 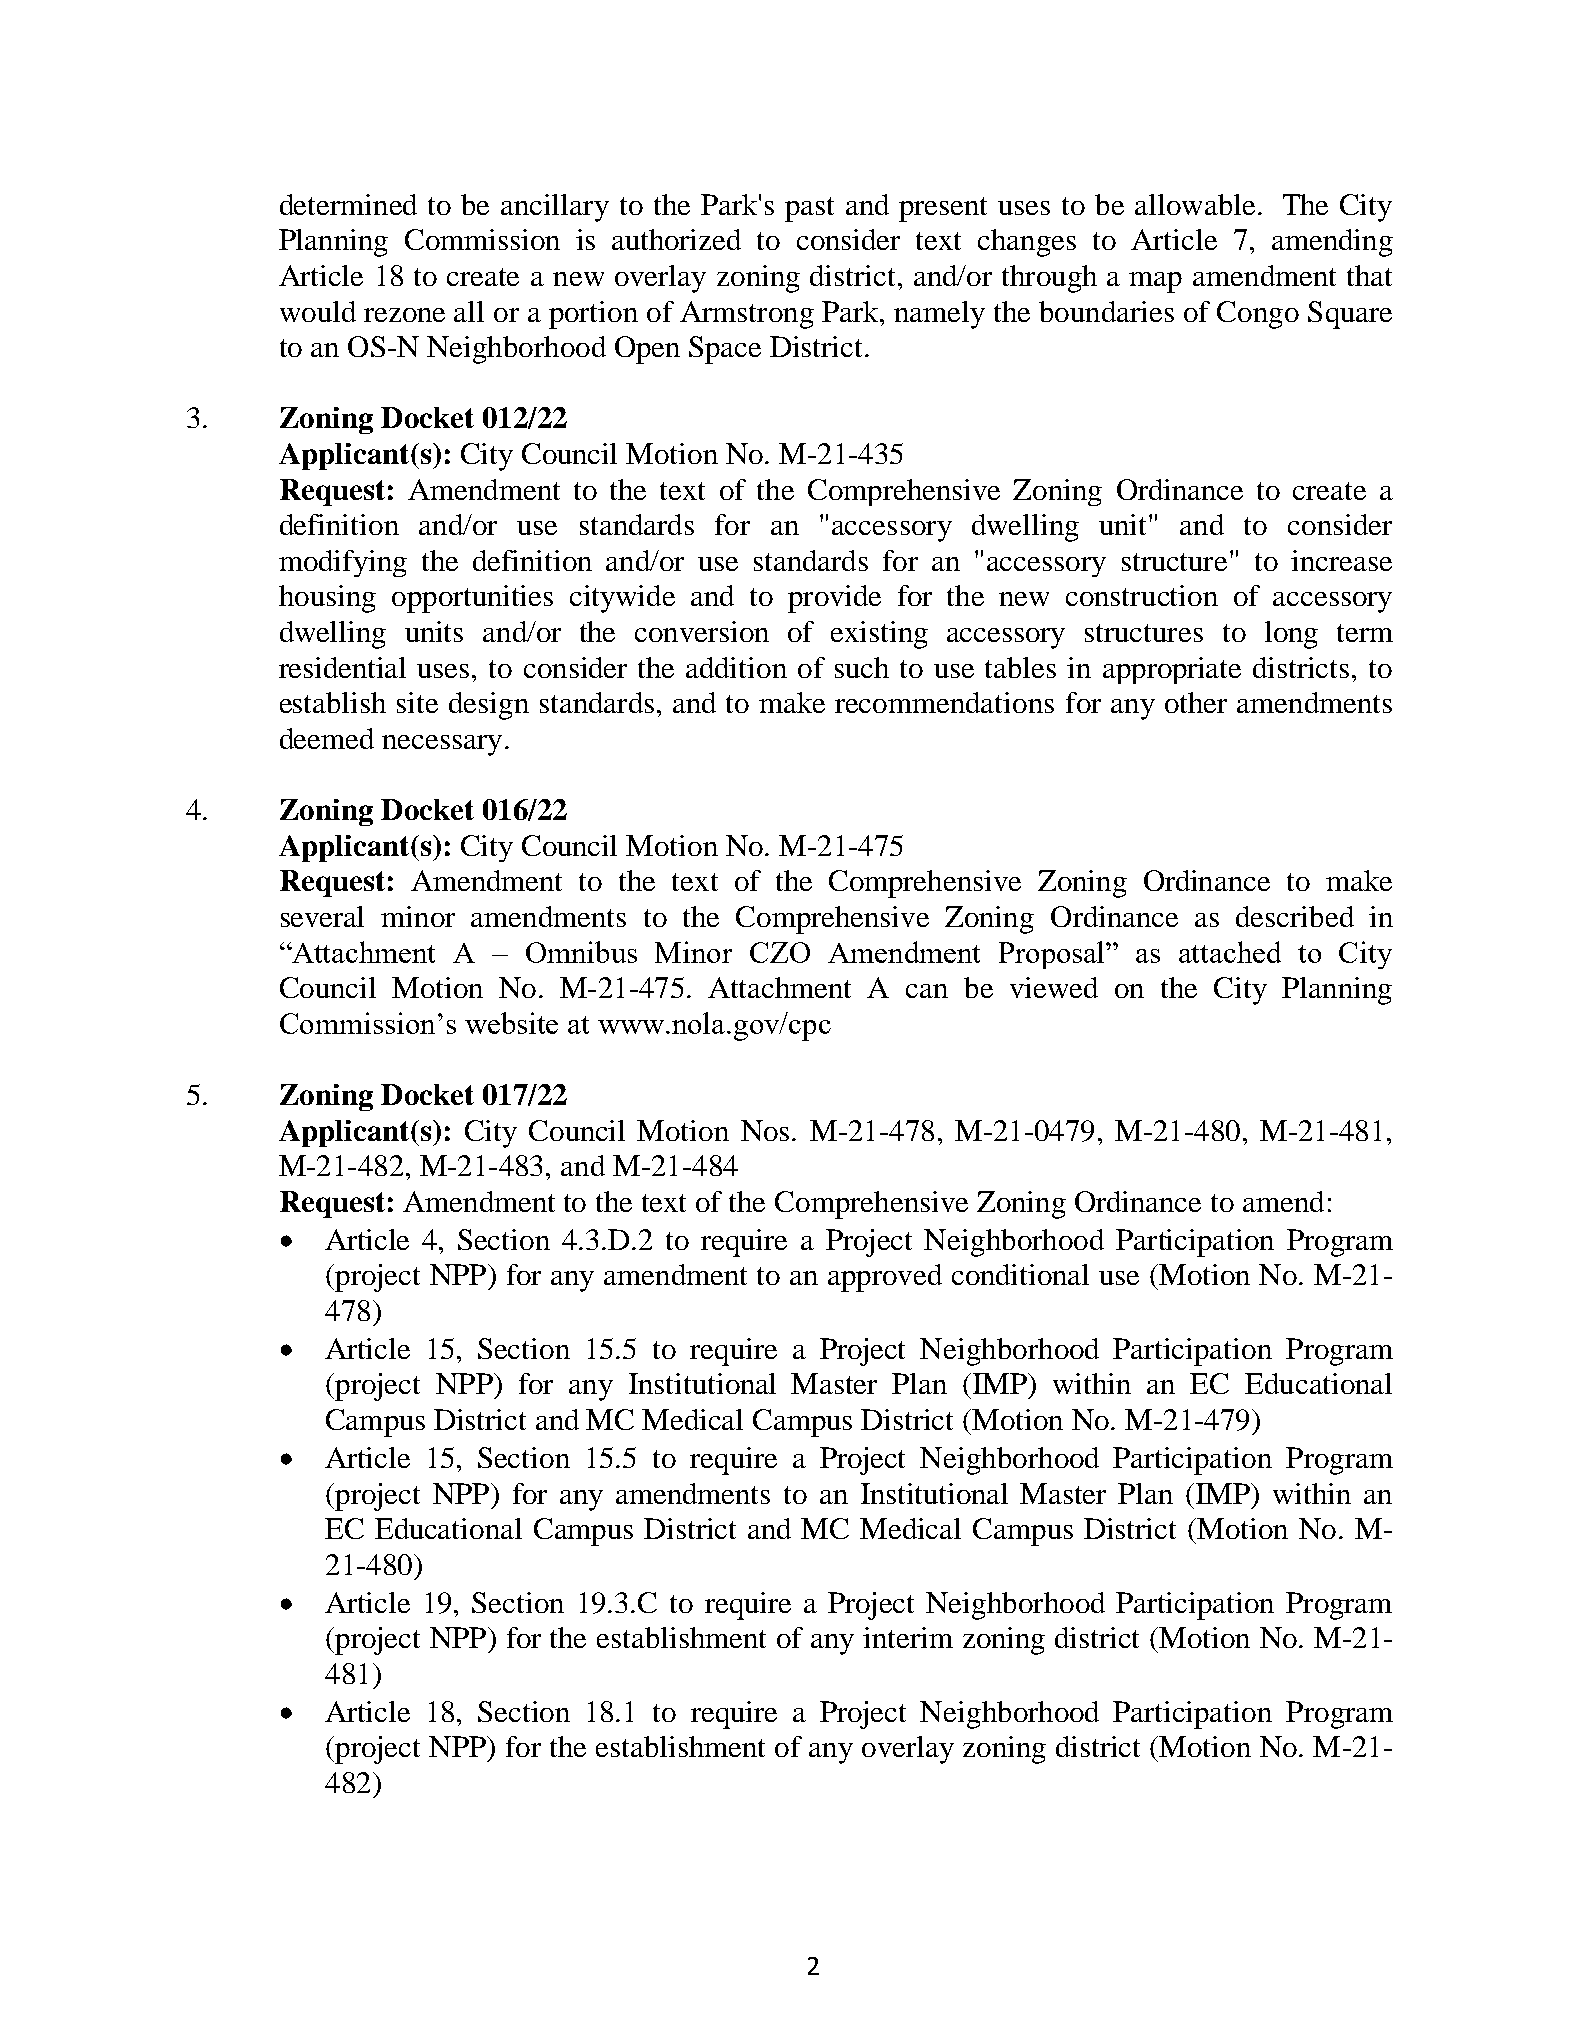 I want to click on interim, so click(x=908, y=1637).
